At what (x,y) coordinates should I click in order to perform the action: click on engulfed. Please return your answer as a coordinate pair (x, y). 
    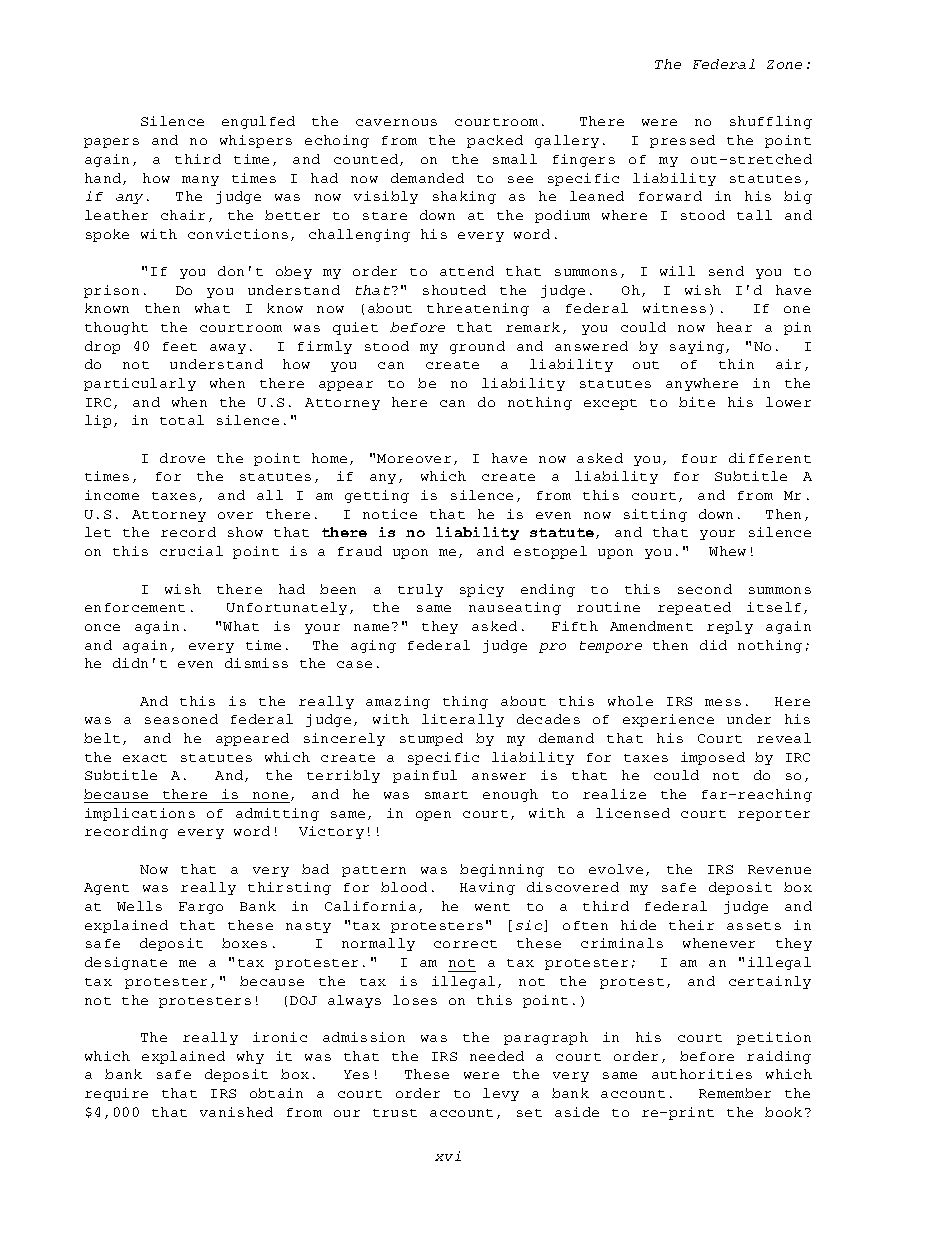
    Looking at the image, I should click on (258, 122).
